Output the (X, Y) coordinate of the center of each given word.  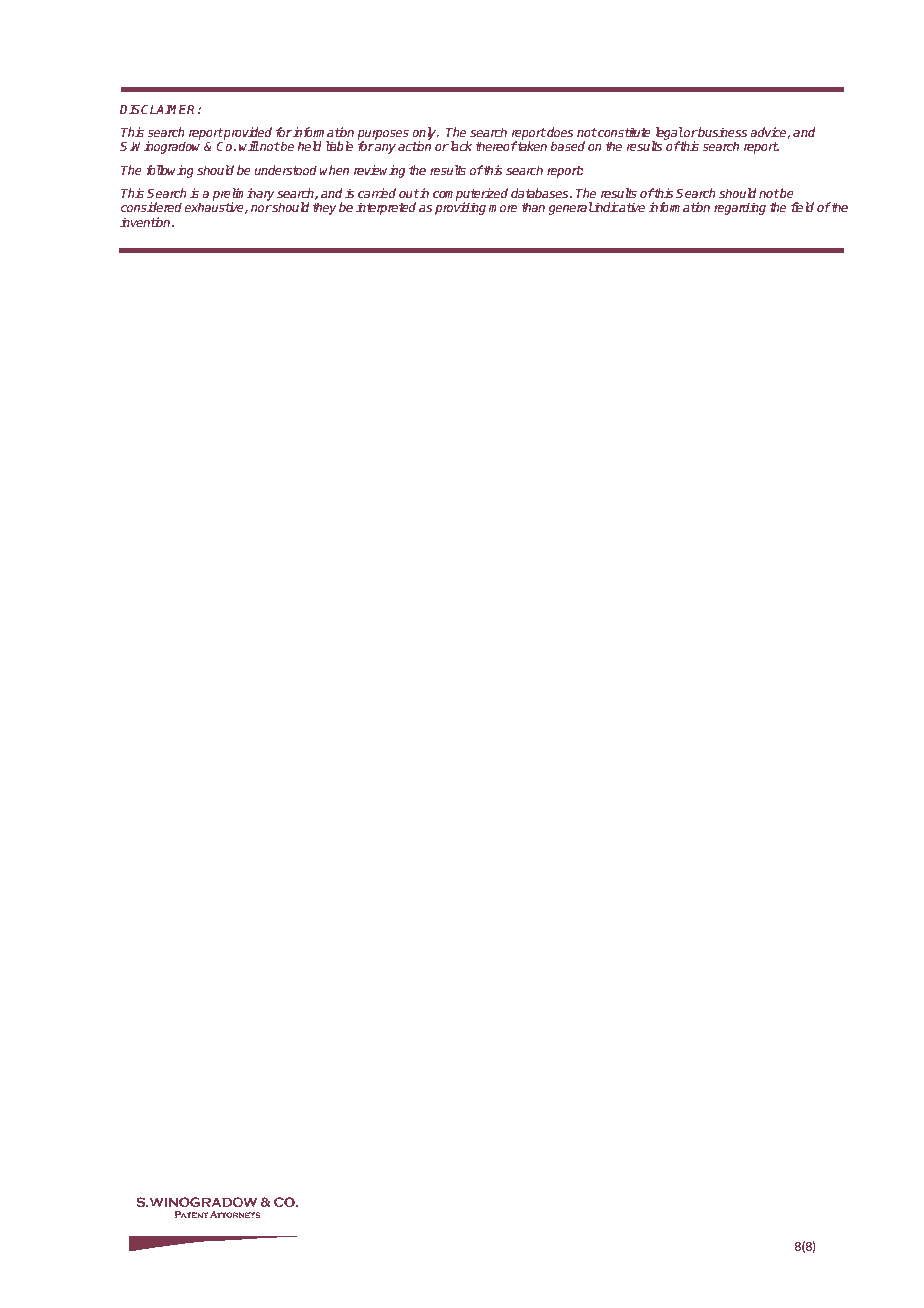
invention (146, 222)
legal (667, 135)
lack (460, 146)
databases (541, 193)
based (567, 146)
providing (460, 208)
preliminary (243, 196)
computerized (470, 196)
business (722, 132)
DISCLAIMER (159, 109)
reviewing (379, 171)
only (425, 135)
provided (247, 135)
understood (285, 170)
